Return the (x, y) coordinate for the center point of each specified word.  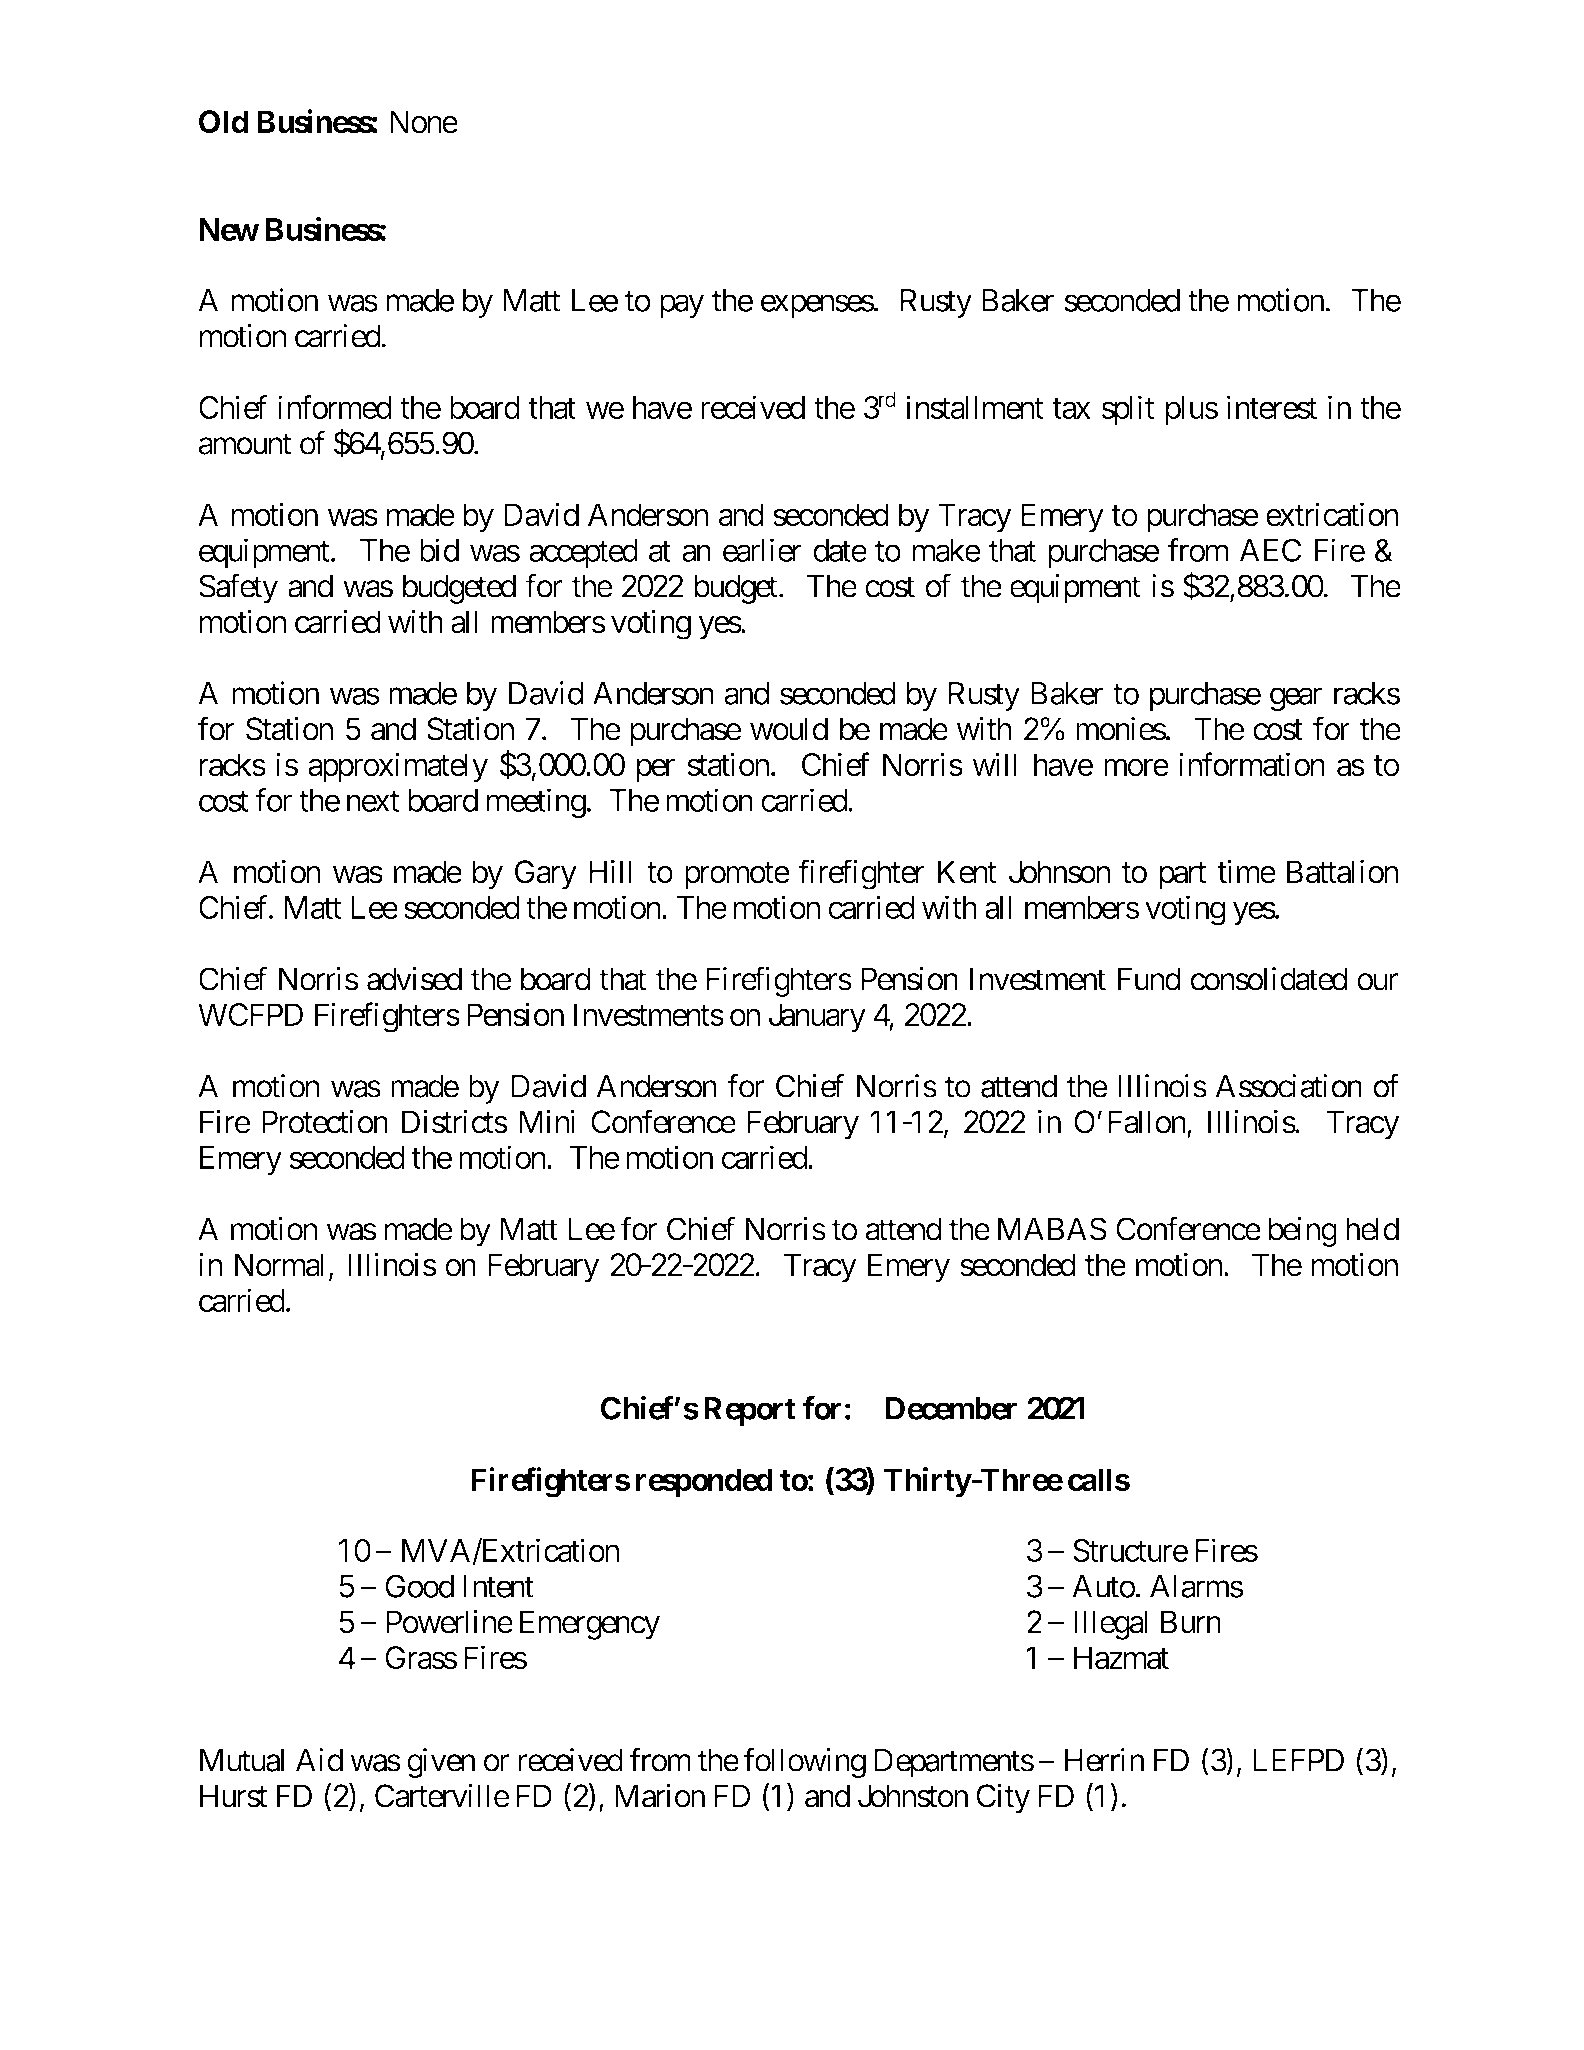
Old (223, 122)
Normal (279, 1265)
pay (682, 306)
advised (414, 979)
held (1372, 1229)
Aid (319, 1760)
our (1377, 982)
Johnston (913, 1796)
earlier (762, 550)
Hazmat (1121, 1658)
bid (439, 550)
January (817, 1018)
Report (750, 1411)
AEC (1270, 550)
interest (1272, 407)
